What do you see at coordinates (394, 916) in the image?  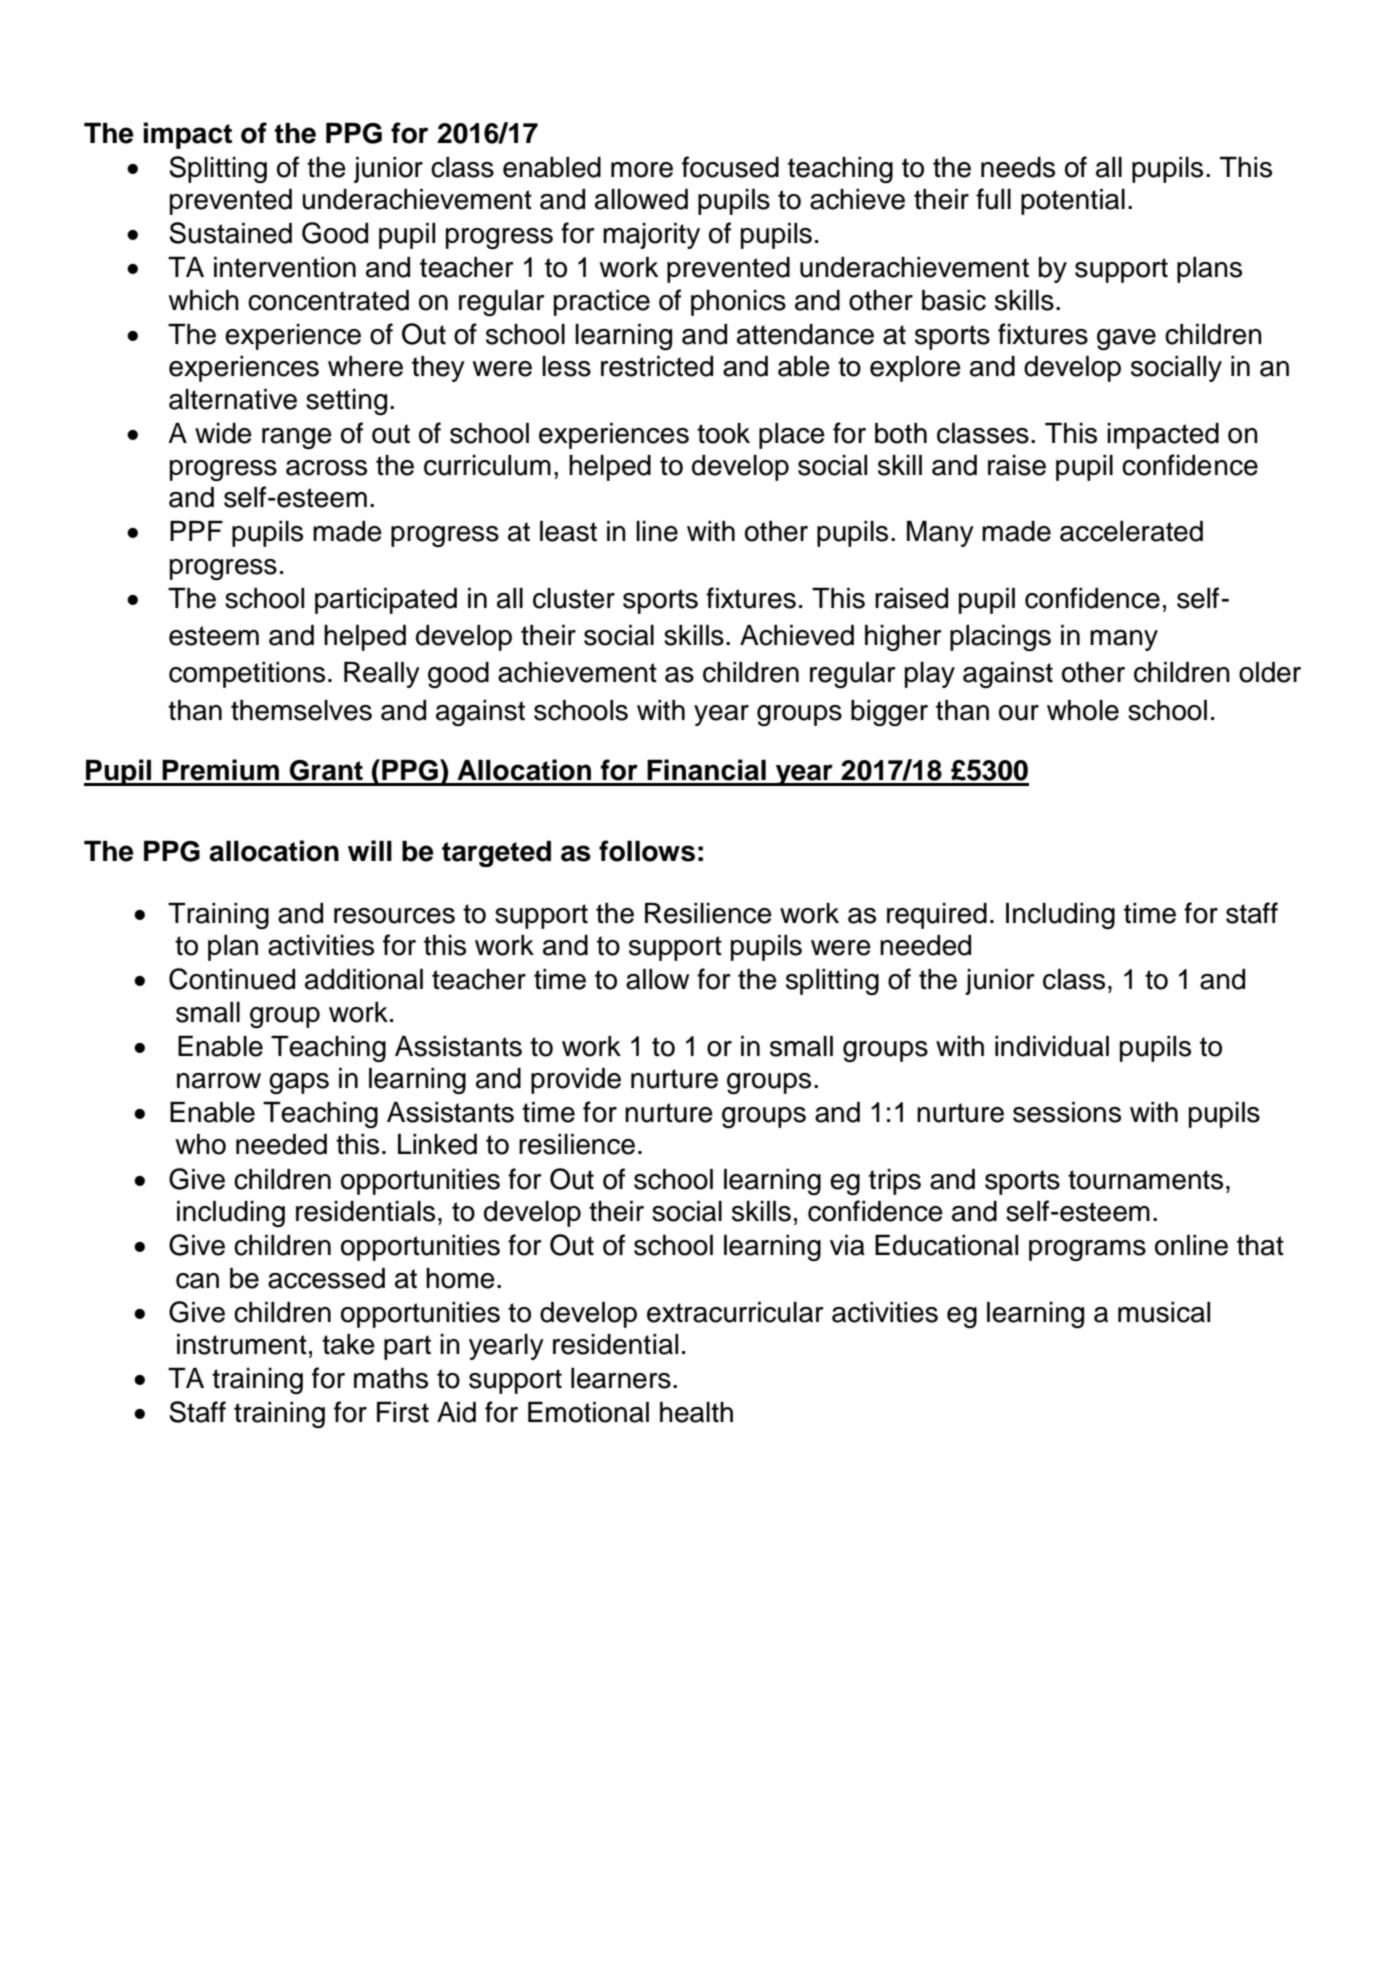 I see `resources` at bounding box center [394, 916].
